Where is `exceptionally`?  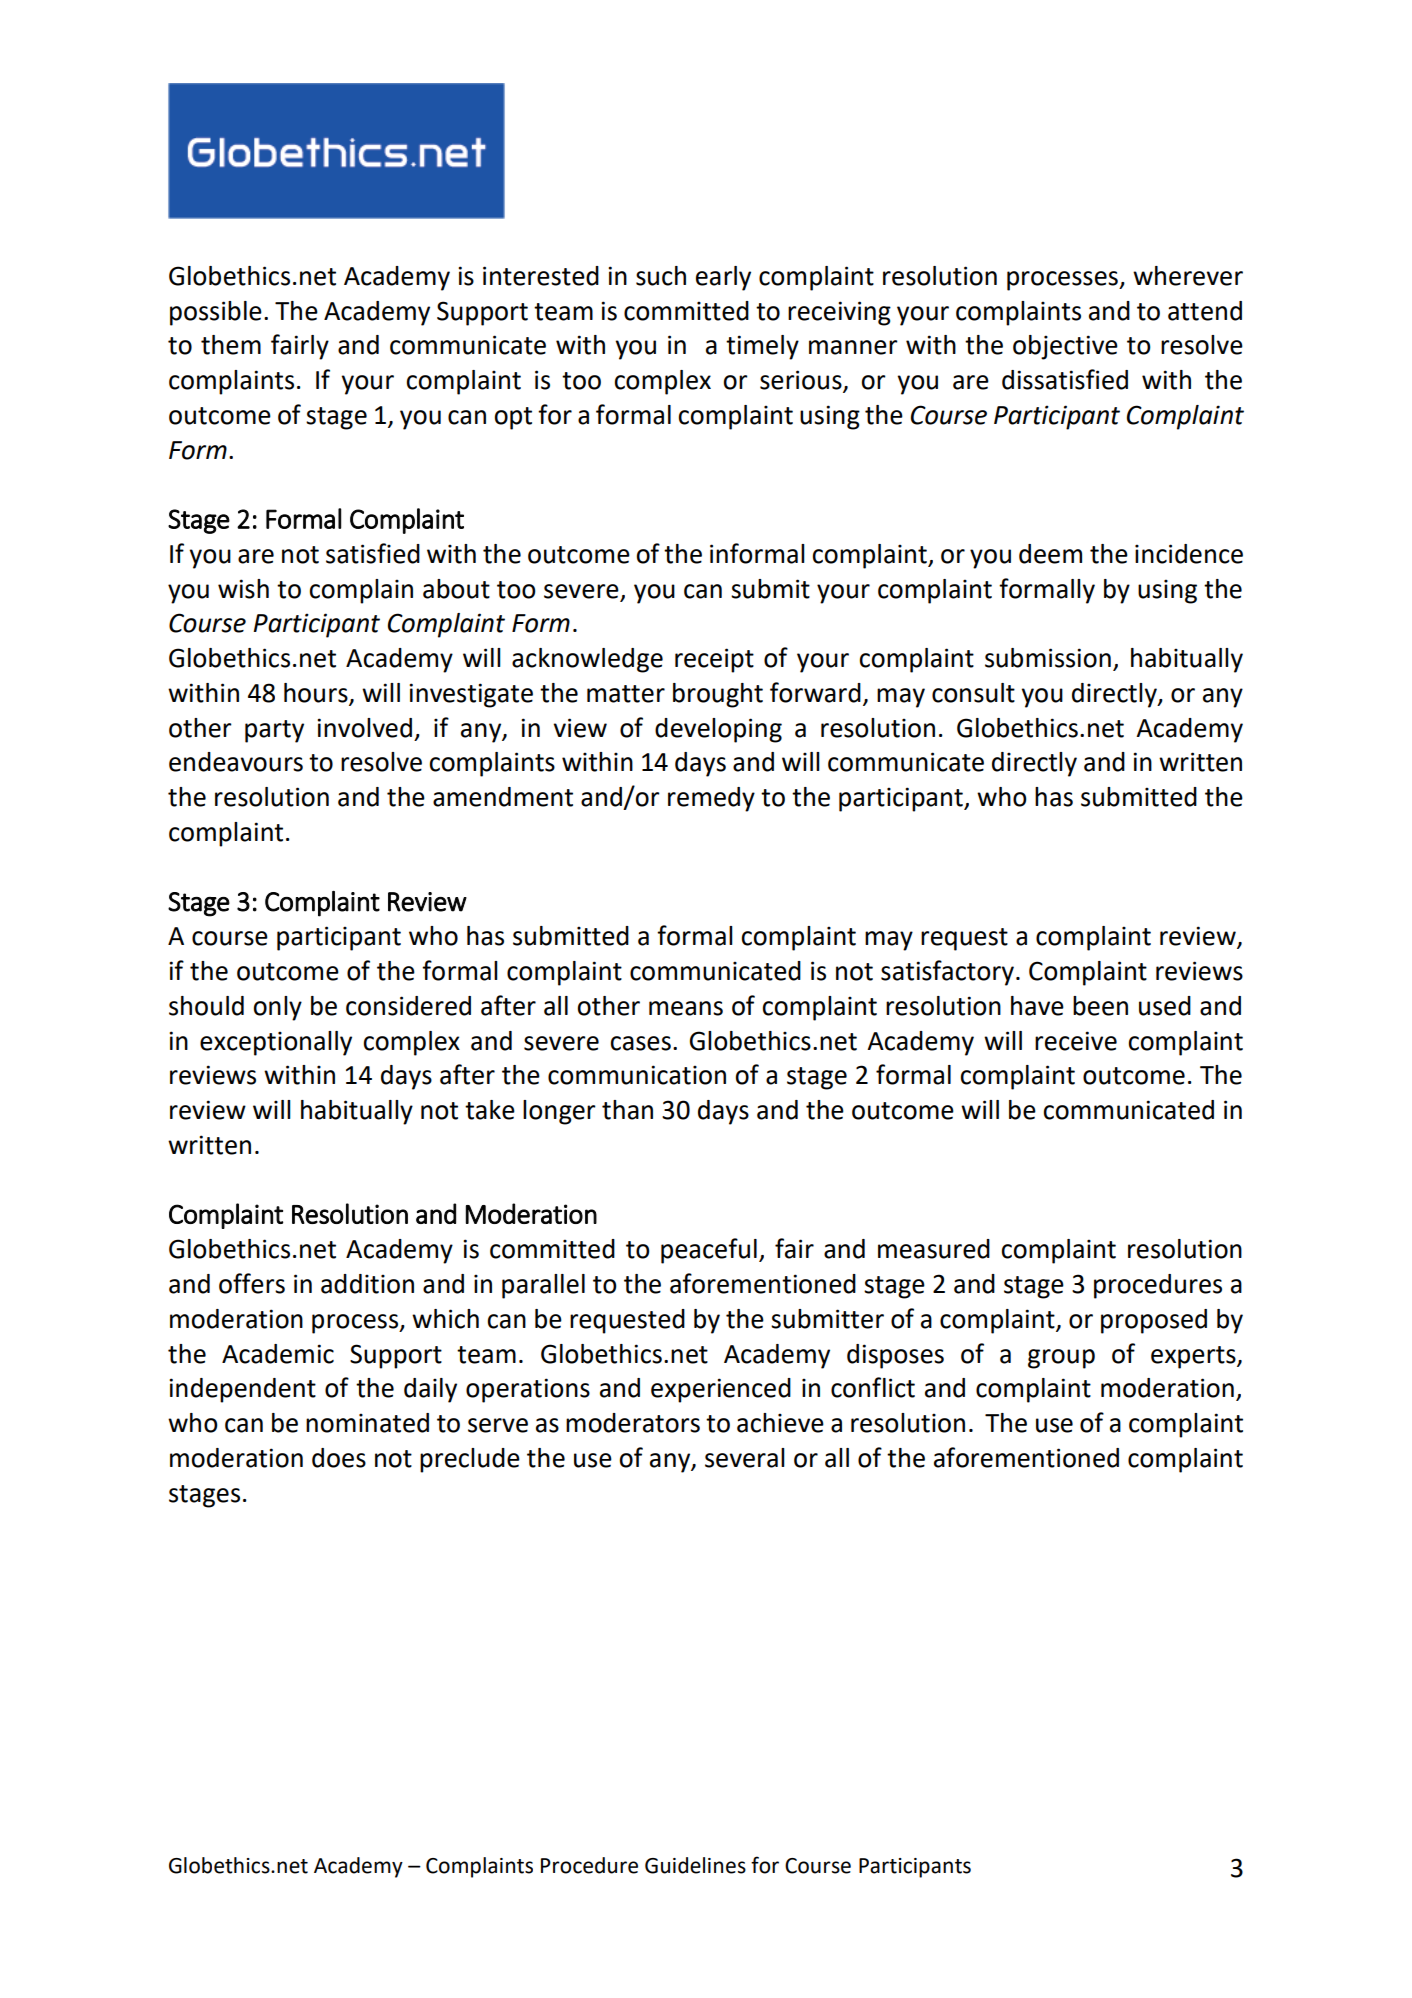 exceptionally is located at coordinates (276, 1043).
